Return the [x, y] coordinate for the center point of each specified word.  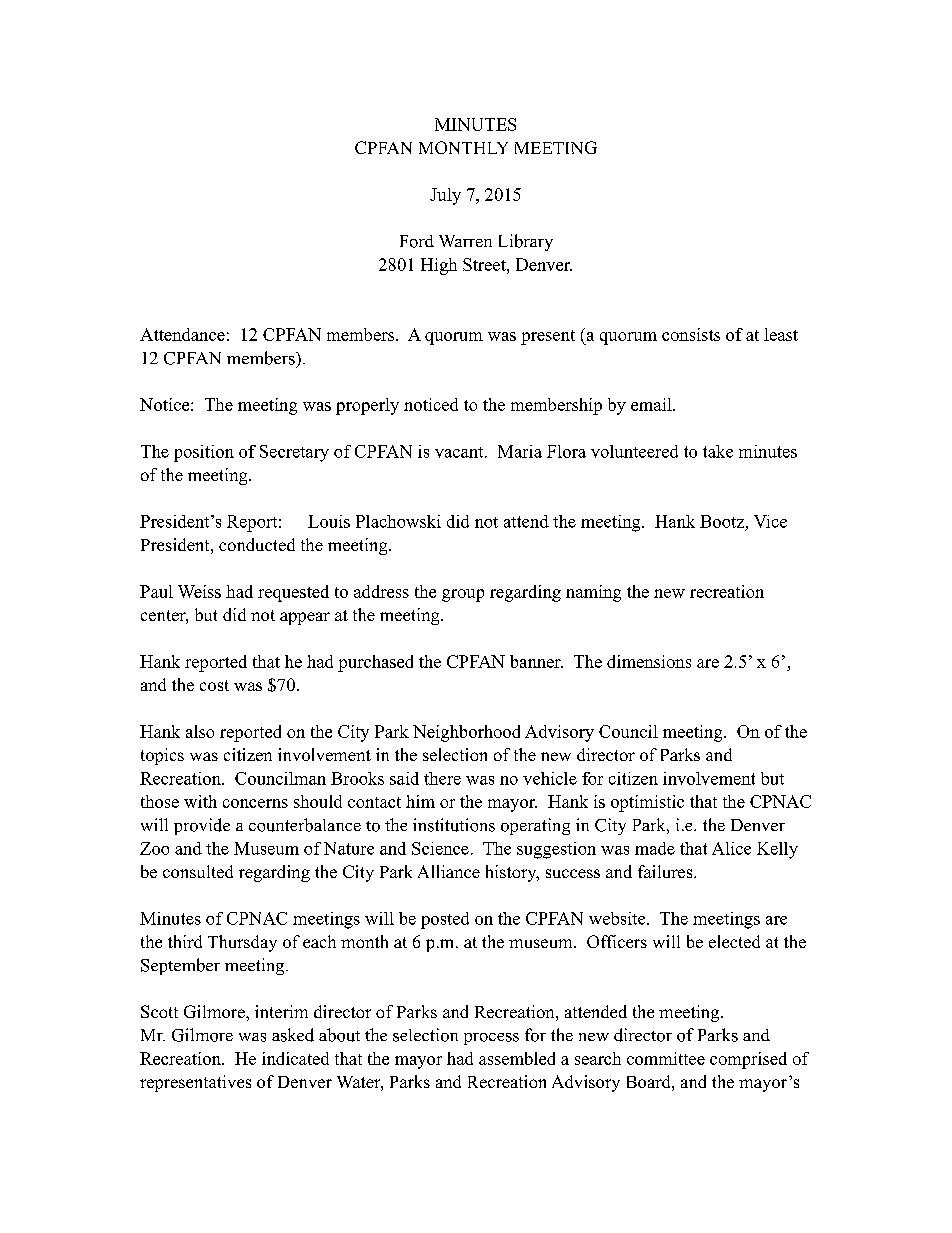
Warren [465, 241]
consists [691, 334]
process [491, 1039]
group [463, 595]
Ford [417, 241]
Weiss [199, 591]
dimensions [649, 661]
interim [281, 1011]
